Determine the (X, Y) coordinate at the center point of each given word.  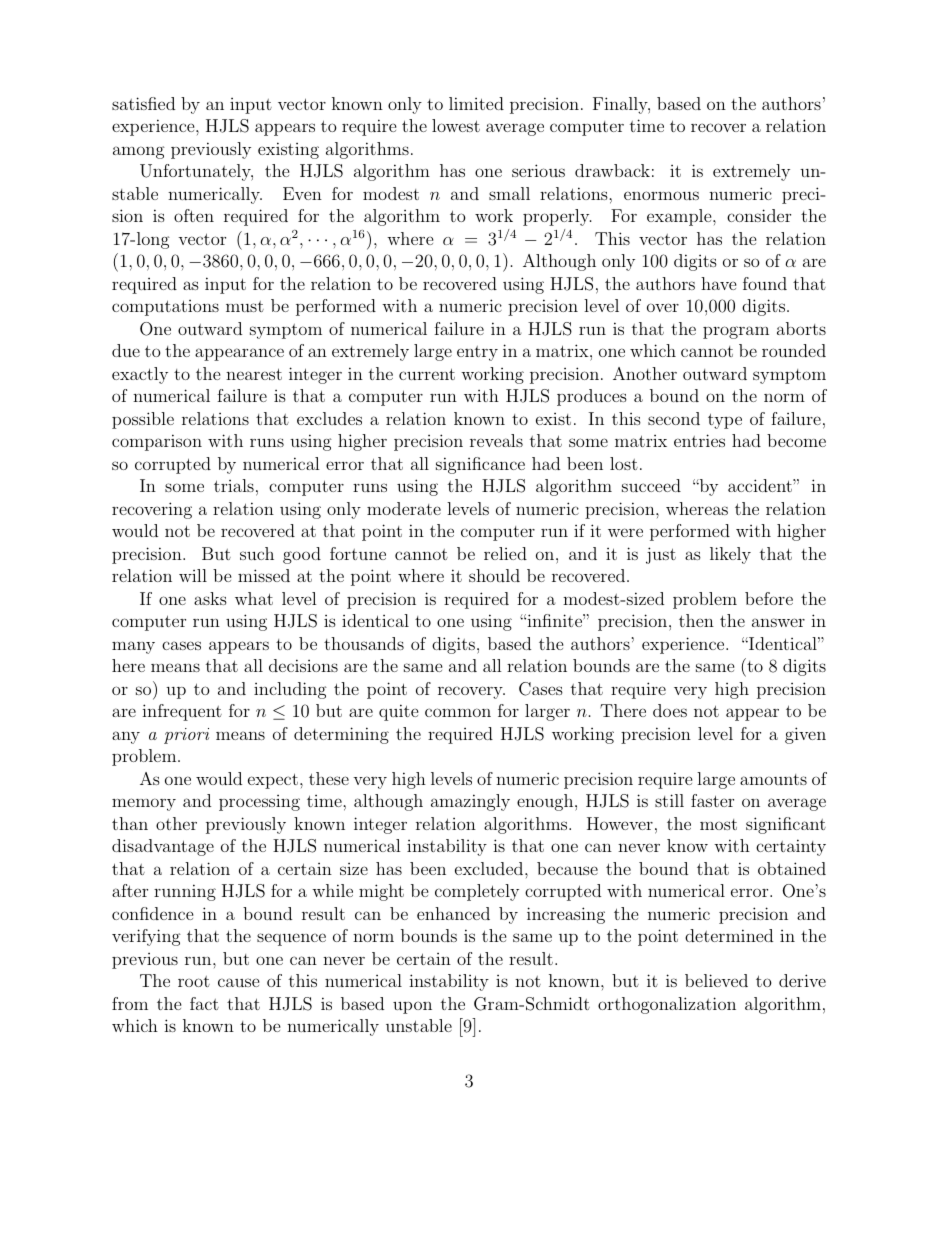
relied (505, 553)
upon (412, 1007)
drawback (612, 170)
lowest (456, 125)
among (139, 152)
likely (730, 555)
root (194, 981)
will (193, 575)
